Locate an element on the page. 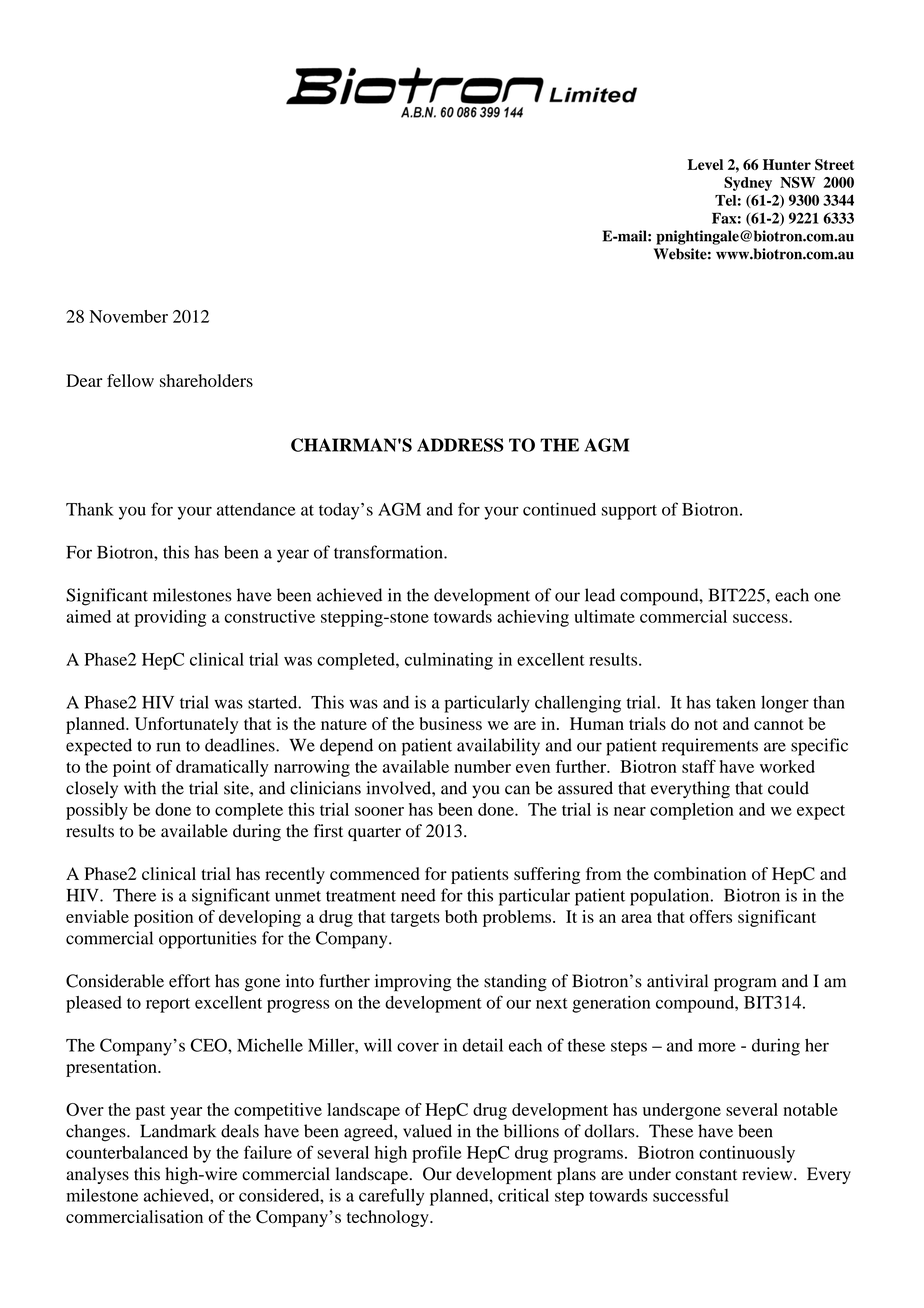  counterbalanced is located at coordinates (127, 1152).
